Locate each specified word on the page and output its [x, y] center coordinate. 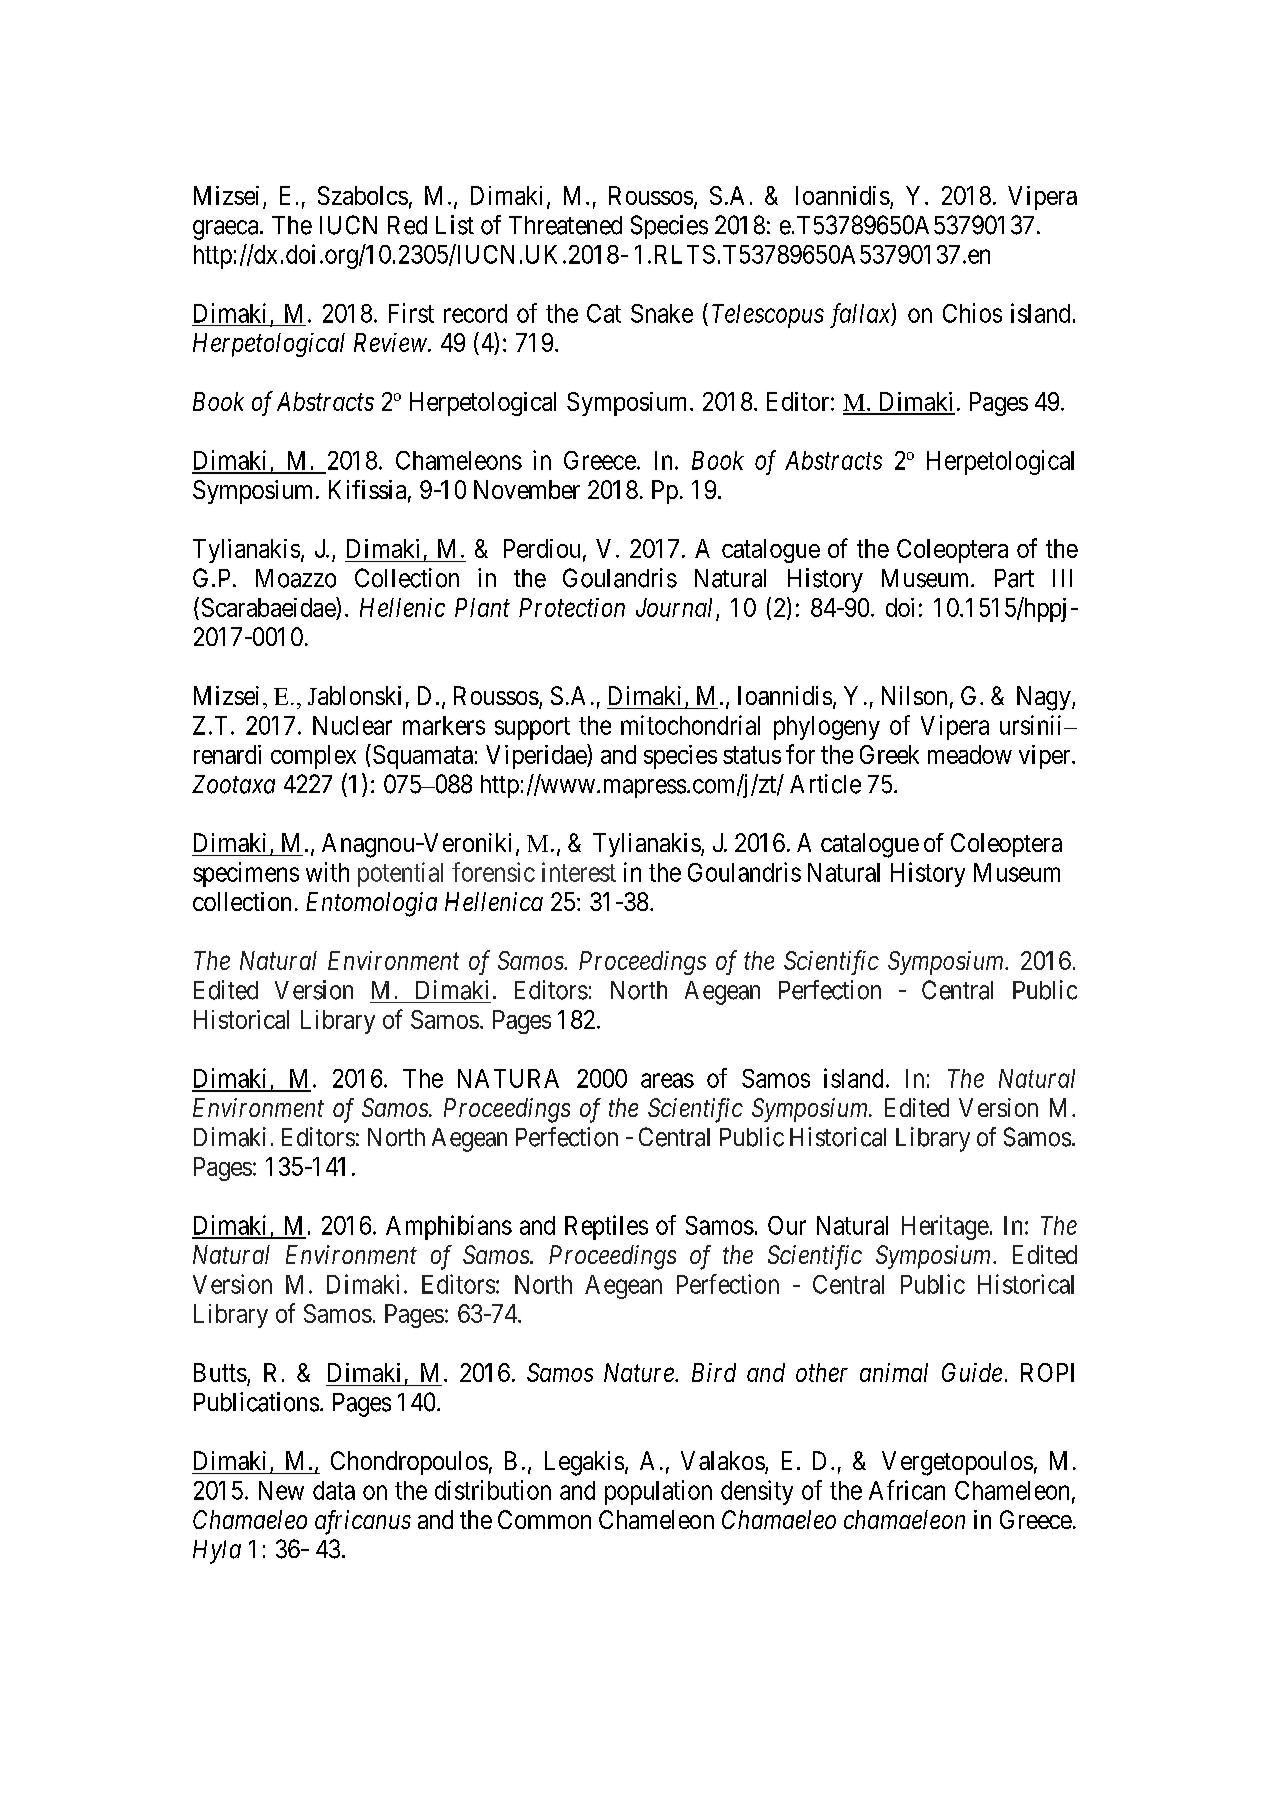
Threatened [565, 225]
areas [667, 1080]
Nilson [914, 695]
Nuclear [352, 725]
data [334, 1490]
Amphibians [449, 1227]
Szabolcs [363, 195]
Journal [676, 609]
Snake [662, 313]
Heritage [945, 1227]
